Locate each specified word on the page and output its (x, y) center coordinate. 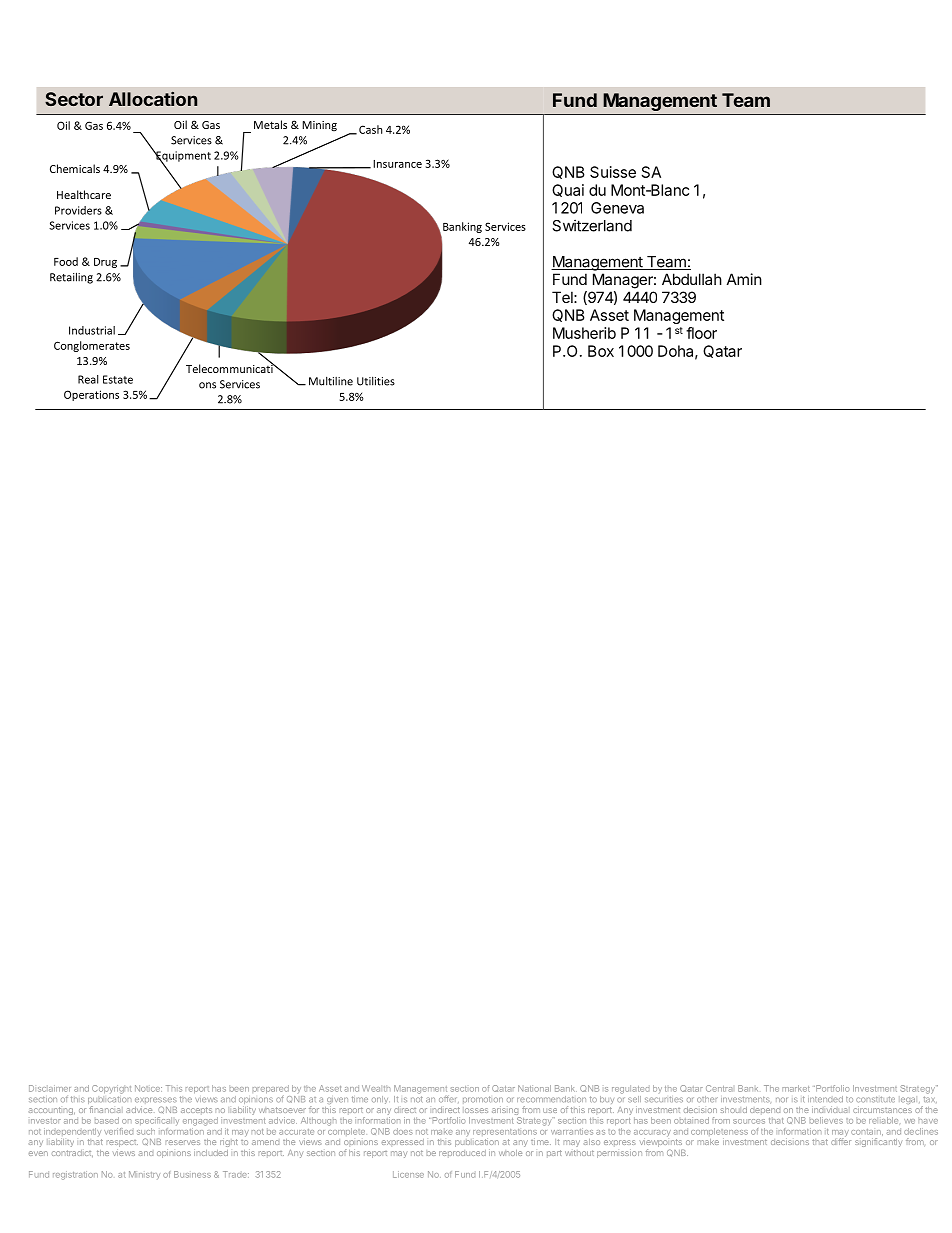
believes (826, 1120)
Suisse (613, 172)
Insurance (397, 164)
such (146, 1131)
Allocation (153, 99)
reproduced (462, 1154)
